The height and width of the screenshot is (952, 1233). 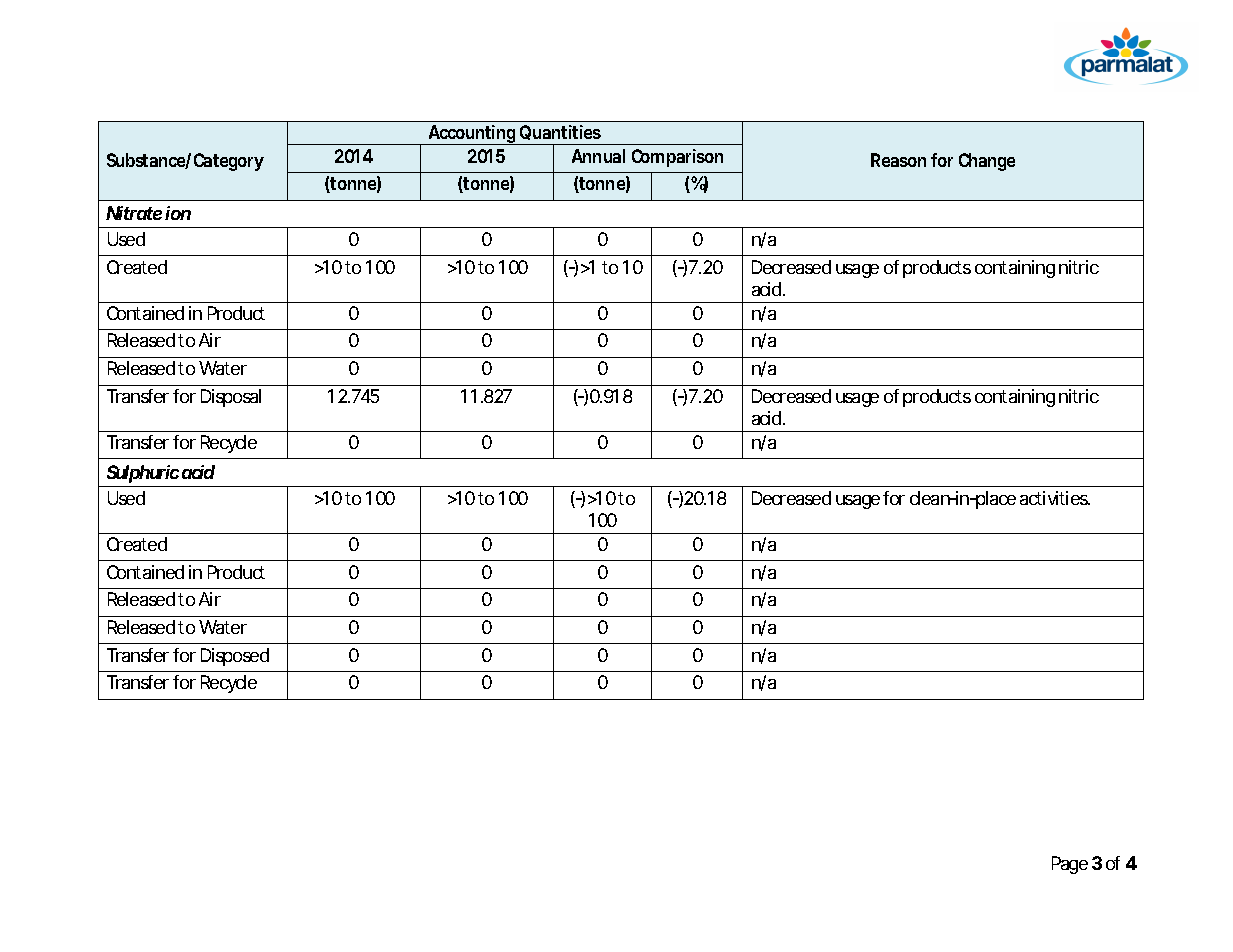 I want to click on Nitrate, so click(x=134, y=213).
